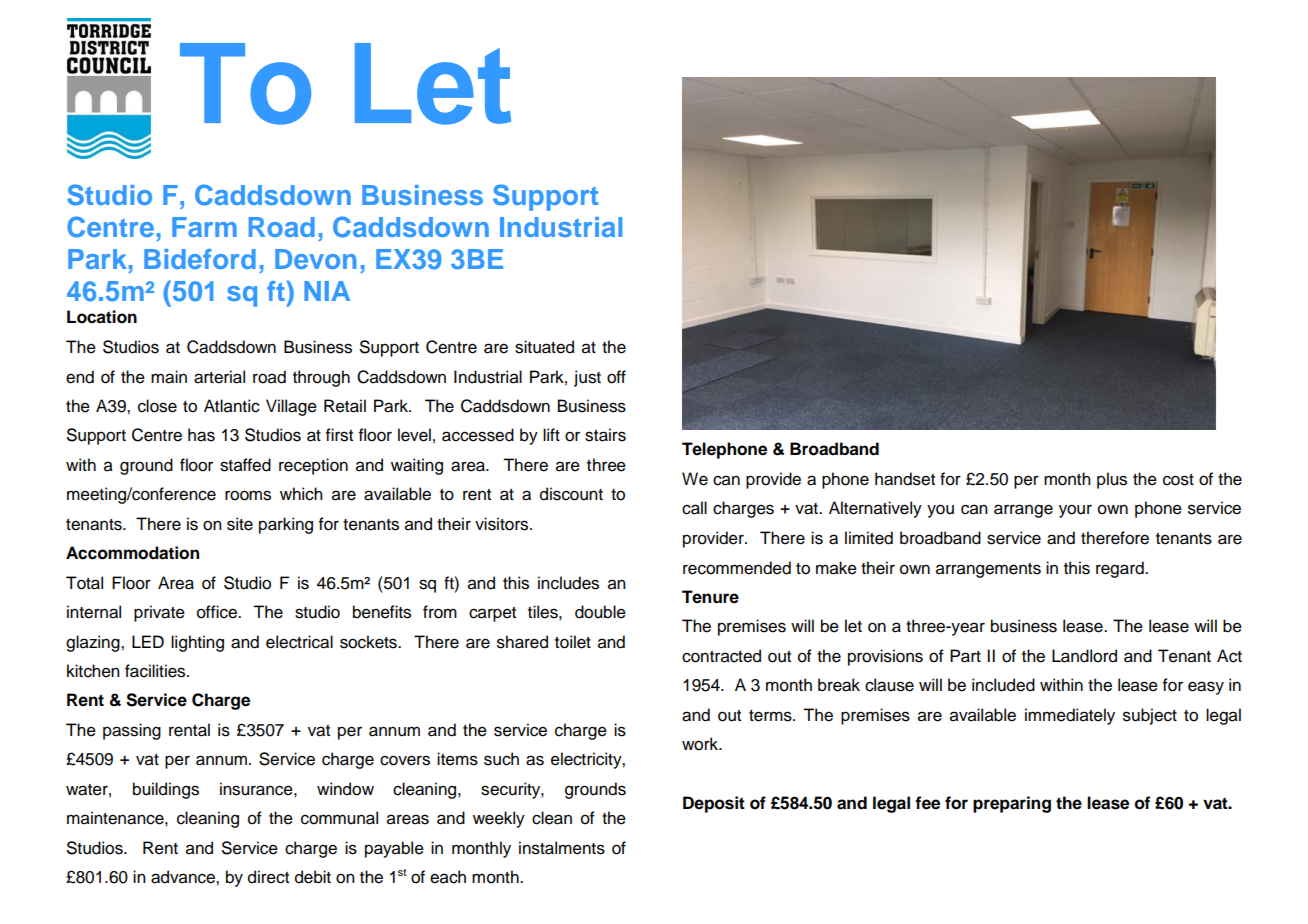 The height and width of the screenshot is (924, 1308). What do you see at coordinates (562, 848) in the screenshot?
I see `instalments` at bounding box center [562, 848].
